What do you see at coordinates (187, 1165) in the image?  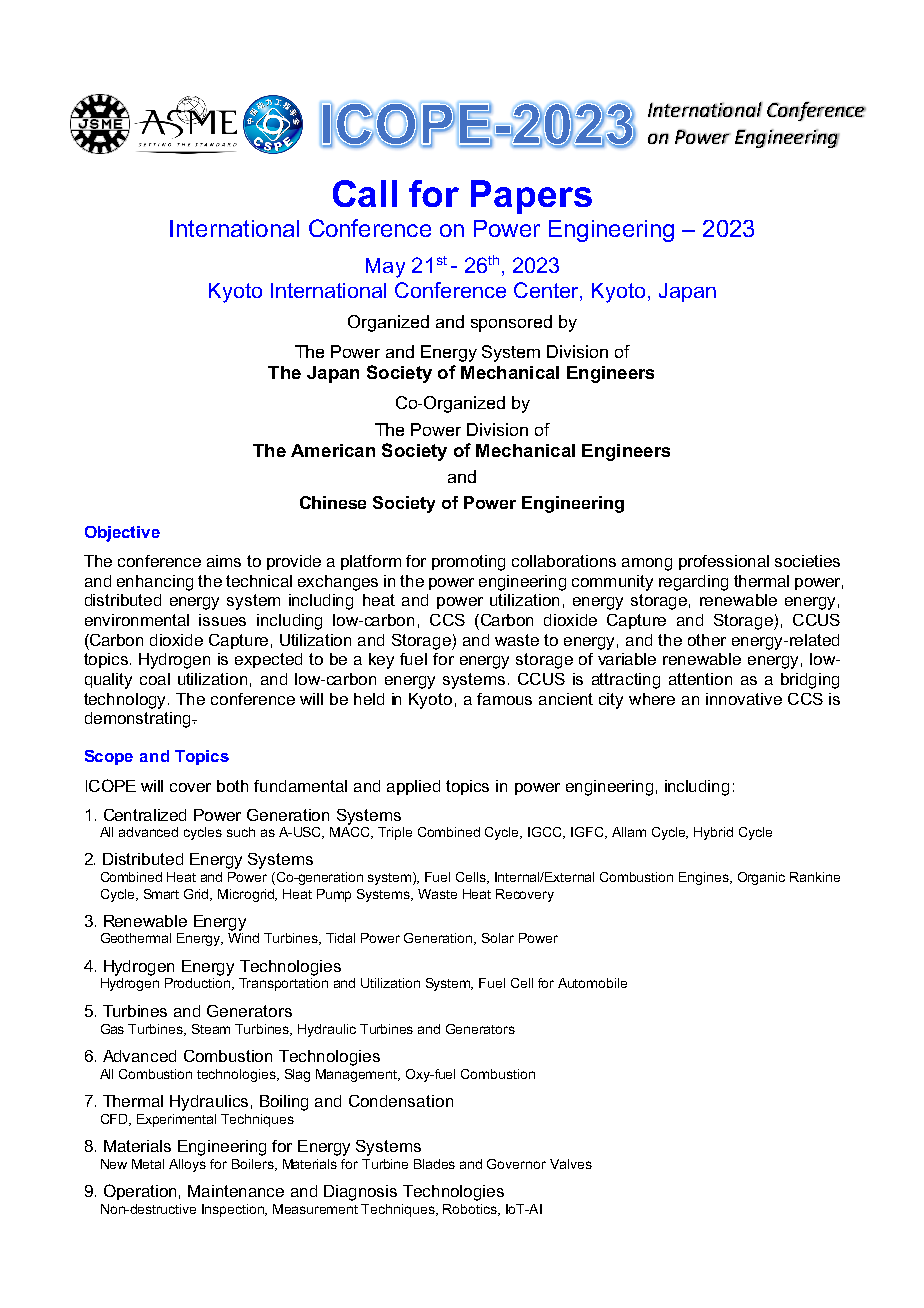 I see `Alloys` at bounding box center [187, 1165].
